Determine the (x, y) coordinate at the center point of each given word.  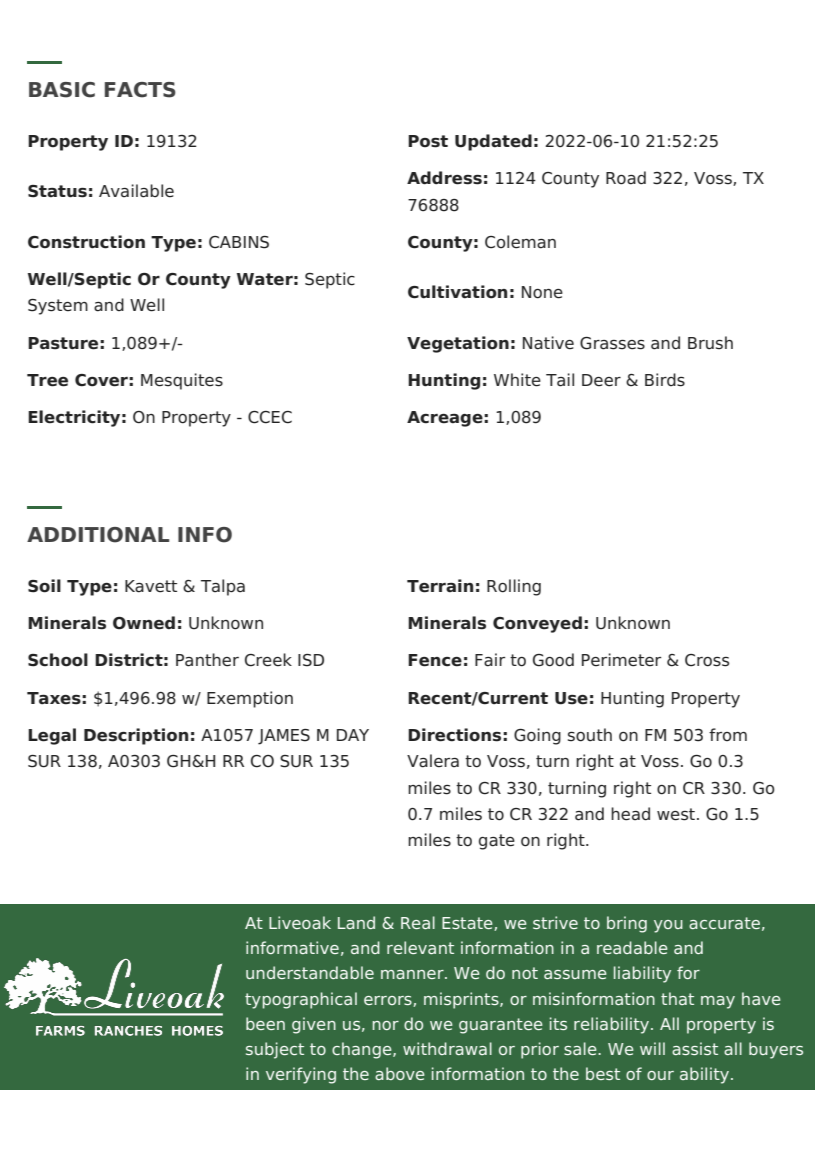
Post (428, 141)
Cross (707, 660)
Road (626, 178)
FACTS (140, 90)
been (265, 1023)
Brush (710, 343)
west (676, 814)
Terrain (440, 586)
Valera (433, 761)
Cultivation (457, 292)
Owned (144, 623)
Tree (47, 380)
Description (136, 736)
